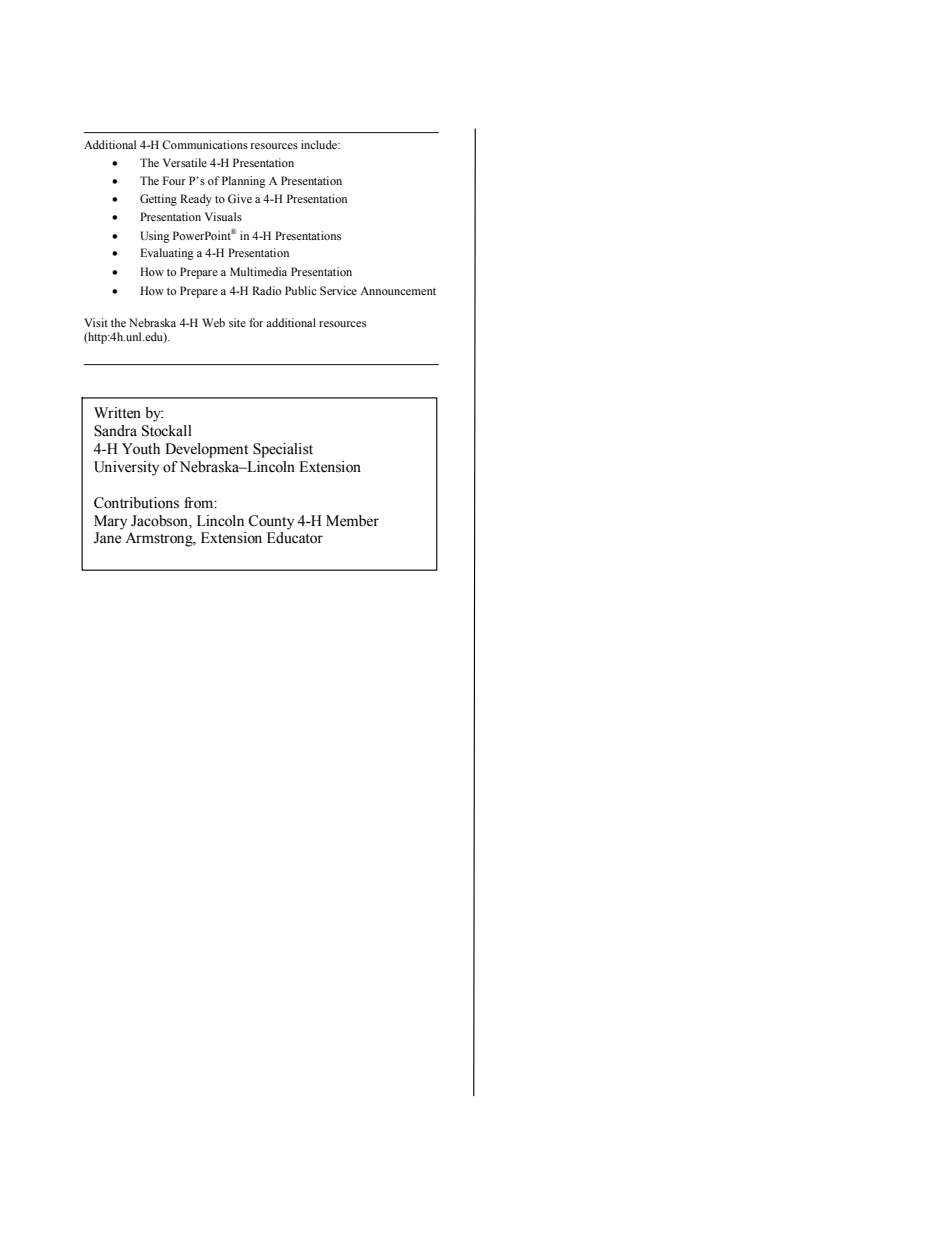 The width and height of the document is (952, 1233). Describe the element at coordinates (96, 322) in the document. I see `Visit` at that location.
